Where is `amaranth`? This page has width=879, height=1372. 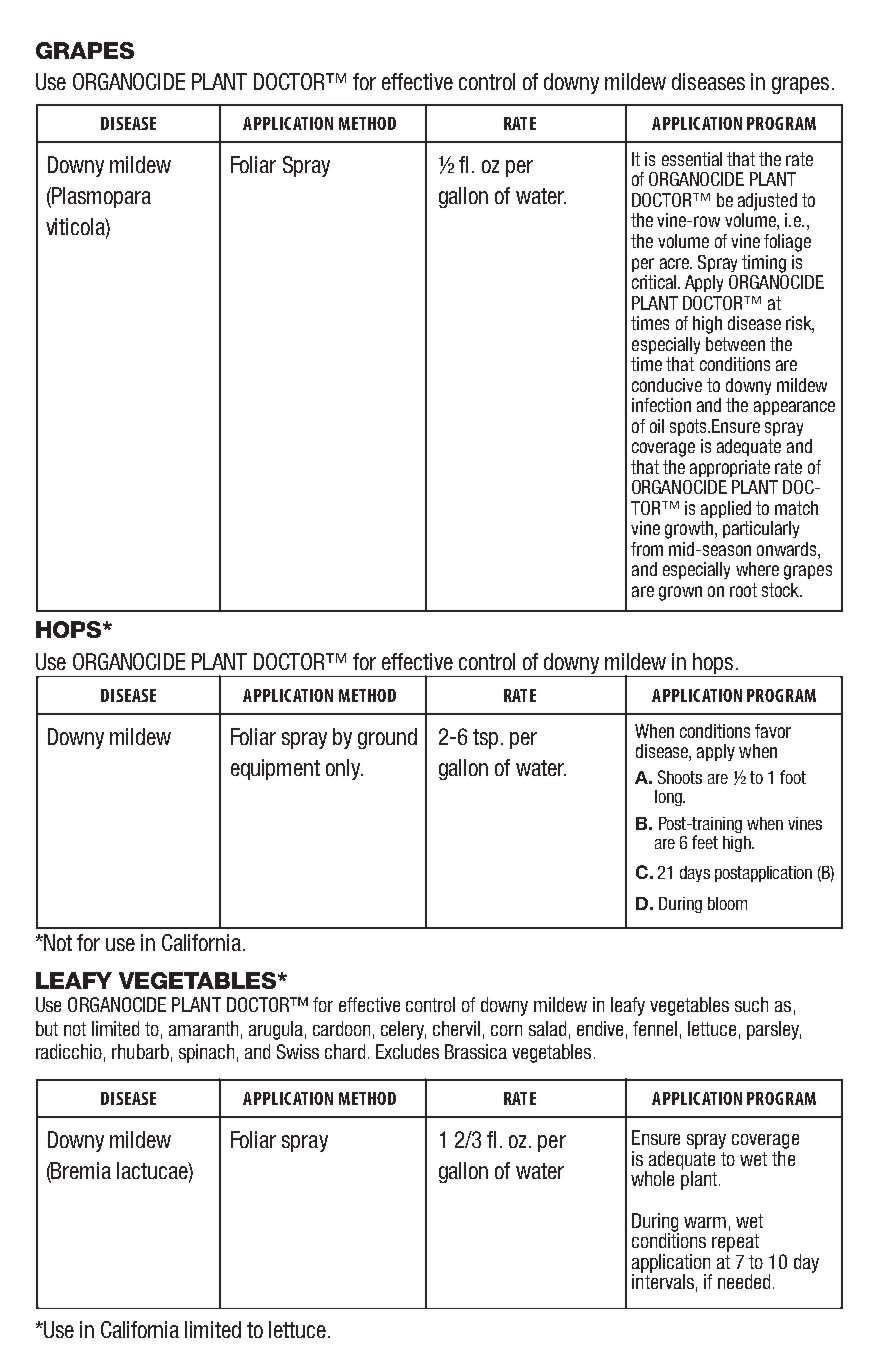 amaranth is located at coordinates (203, 1028).
